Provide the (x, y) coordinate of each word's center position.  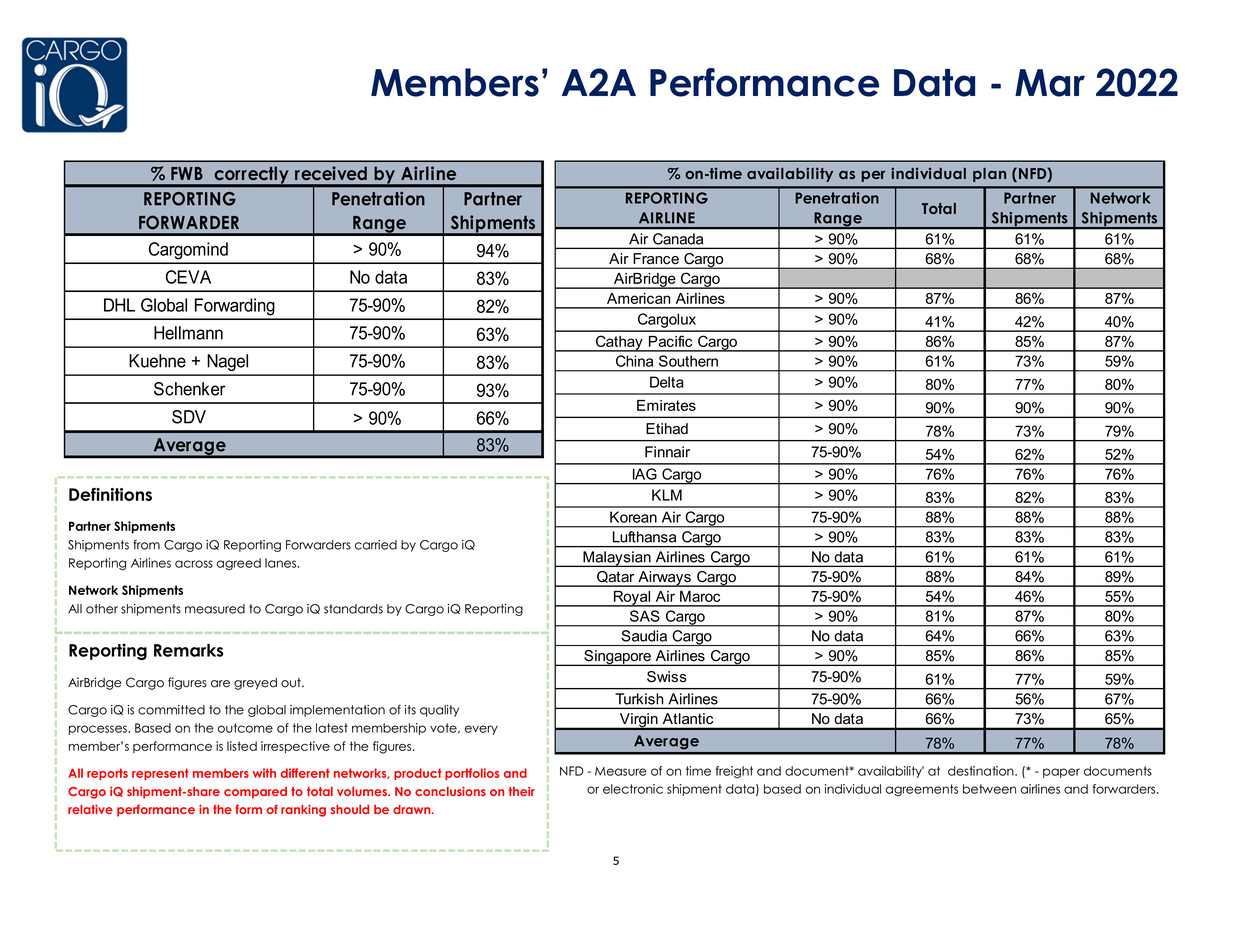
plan (989, 175)
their (522, 791)
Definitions (110, 494)
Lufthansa (644, 537)
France (656, 258)
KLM (667, 495)
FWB (187, 173)
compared (255, 793)
